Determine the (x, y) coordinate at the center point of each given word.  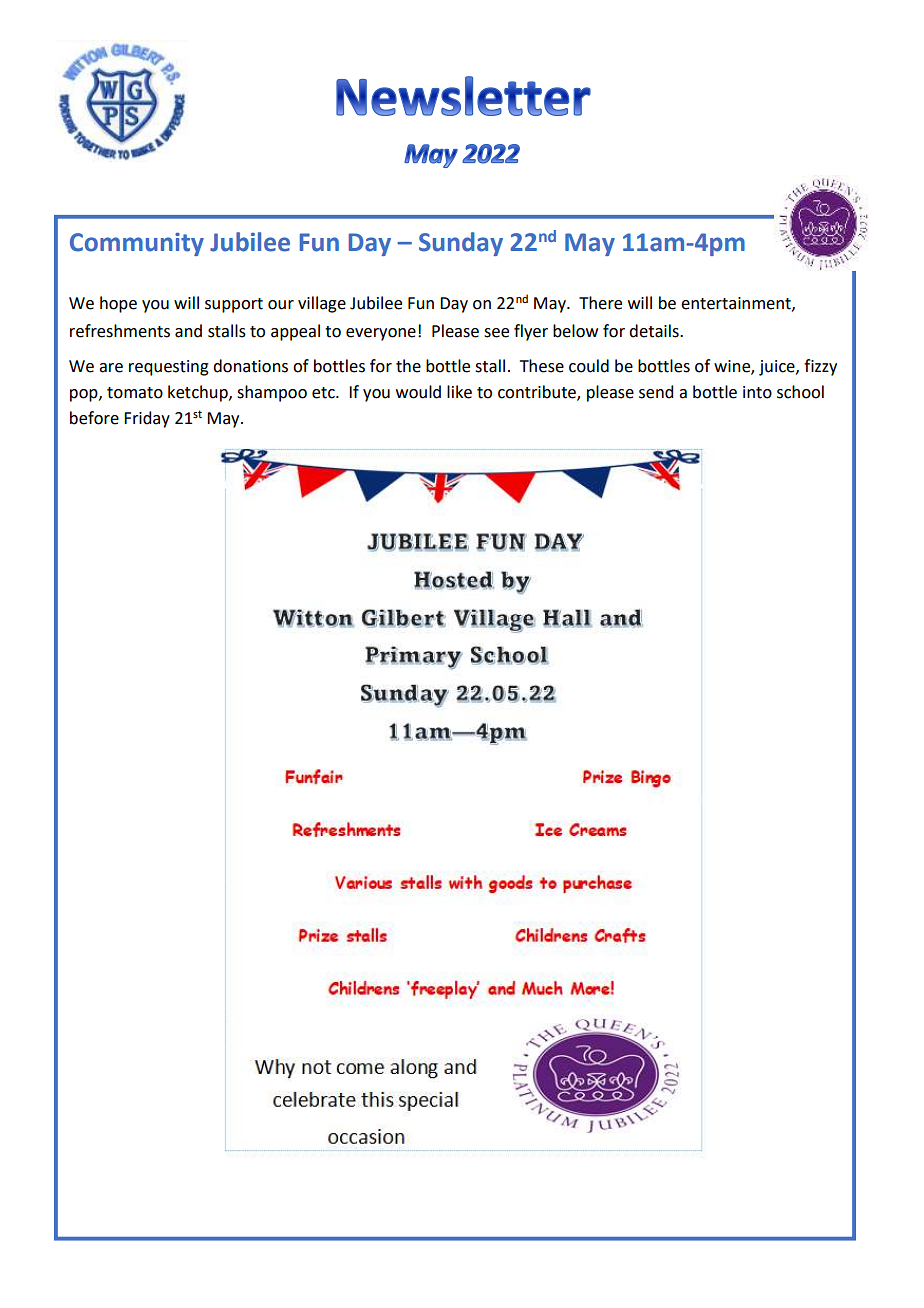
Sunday (461, 244)
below (575, 331)
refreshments (120, 331)
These (542, 366)
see (496, 333)
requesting (169, 368)
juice (778, 368)
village (322, 304)
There (600, 303)
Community (137, 244)
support (234, 305)
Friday (147, 419)
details (655, 331)
